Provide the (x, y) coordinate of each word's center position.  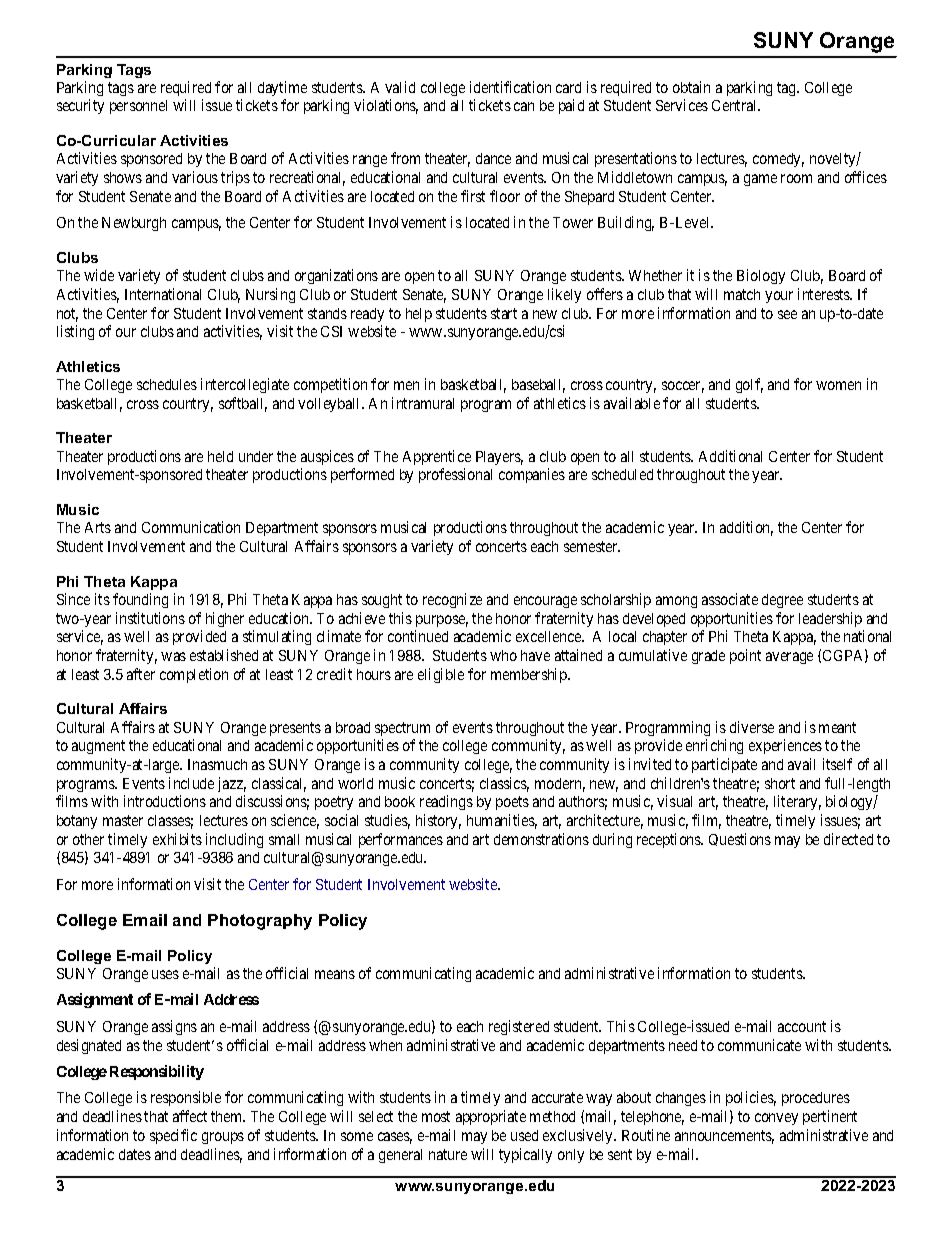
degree (782, 601)
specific (173, 1136)
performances (401, 840)
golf (749, 385)
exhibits (177, 839)
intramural (423, 403)
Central (736, 105)
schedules (167, 384)
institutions (150, 618)
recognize (452, 600)
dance (493, 158)
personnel (138, 107)
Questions (740, 839)
